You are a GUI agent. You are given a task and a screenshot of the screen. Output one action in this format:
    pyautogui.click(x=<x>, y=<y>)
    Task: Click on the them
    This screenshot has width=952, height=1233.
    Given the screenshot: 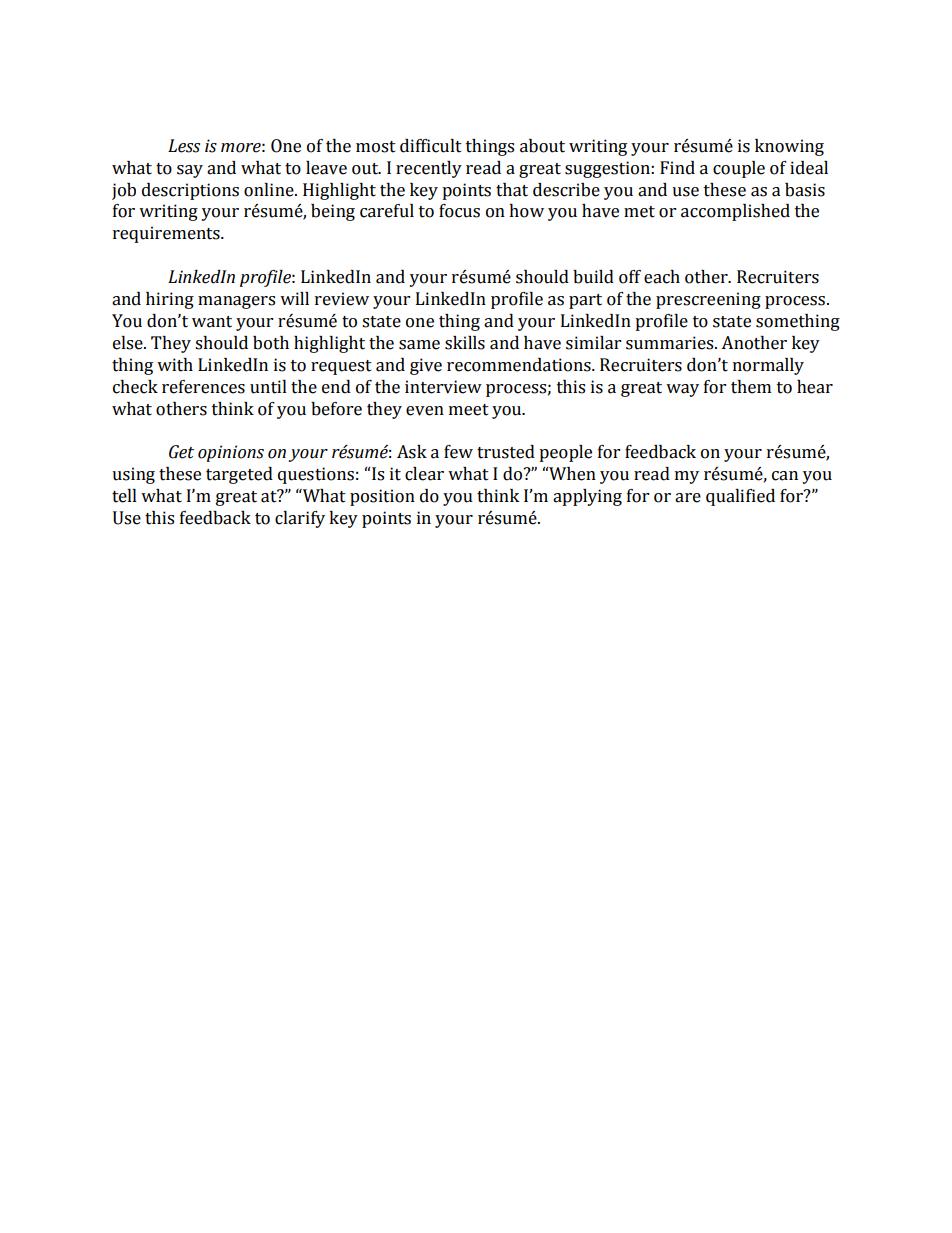 What is the action you would take?
    pyautogui.click(x=751, y=387)
